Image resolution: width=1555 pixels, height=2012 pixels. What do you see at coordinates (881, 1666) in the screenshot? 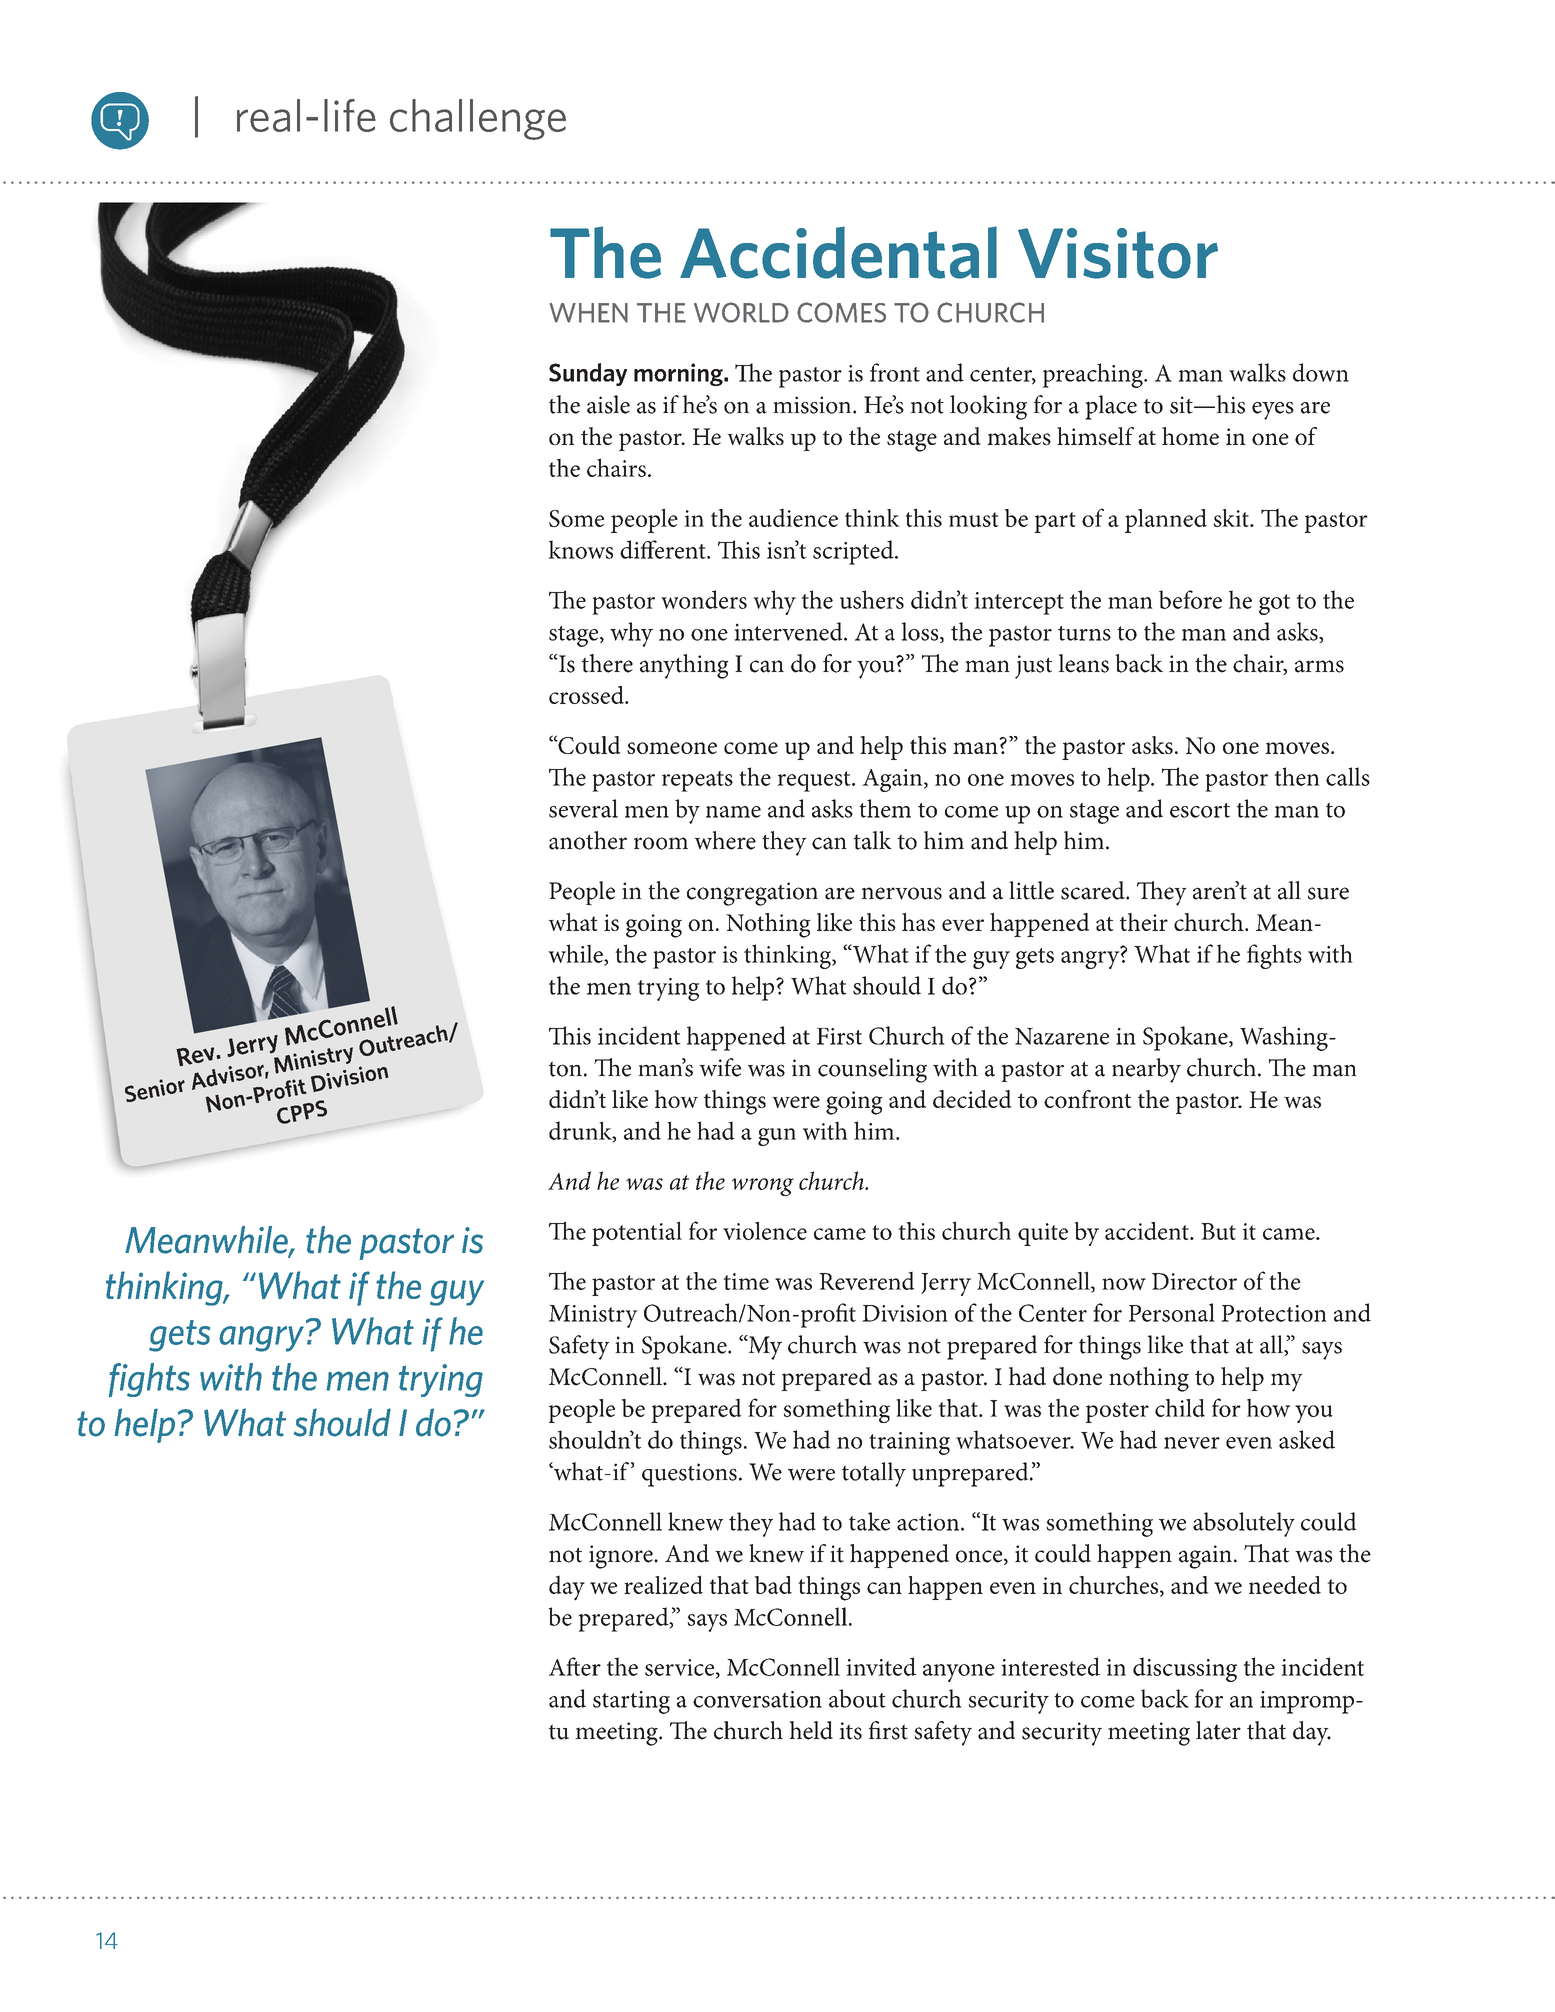
I see `invited` at bounding box center [881, 1666].
